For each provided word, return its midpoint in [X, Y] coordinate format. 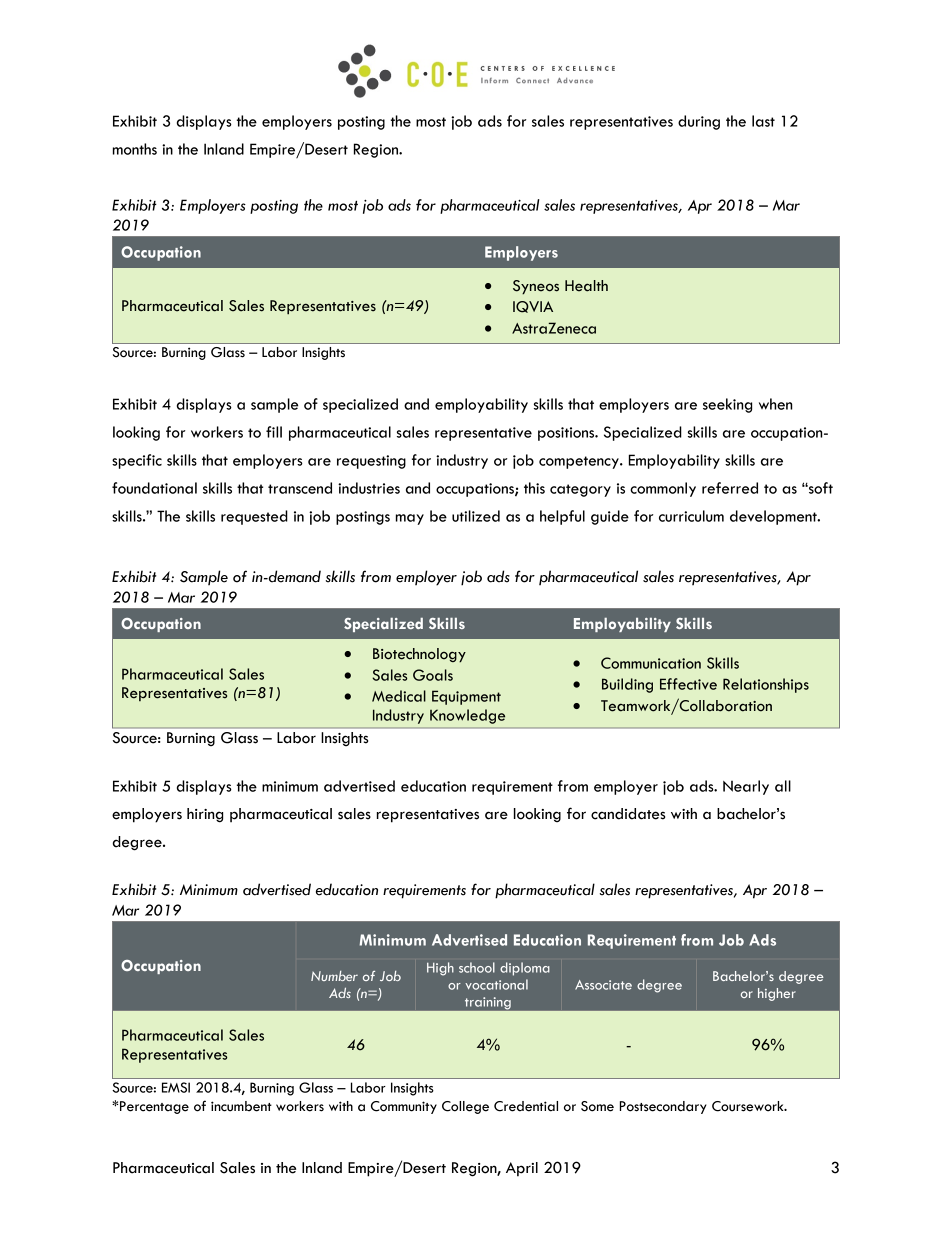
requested [254, 517]
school [477, 967]
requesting [371, 462]
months [135, 149]
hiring [205, 815]
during [699, 122]
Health [586, 286]
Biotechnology [419, 655]
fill [274, 432]
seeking [727, 405]
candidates [628, 814]
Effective [688, 684]
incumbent [241, 1106]
